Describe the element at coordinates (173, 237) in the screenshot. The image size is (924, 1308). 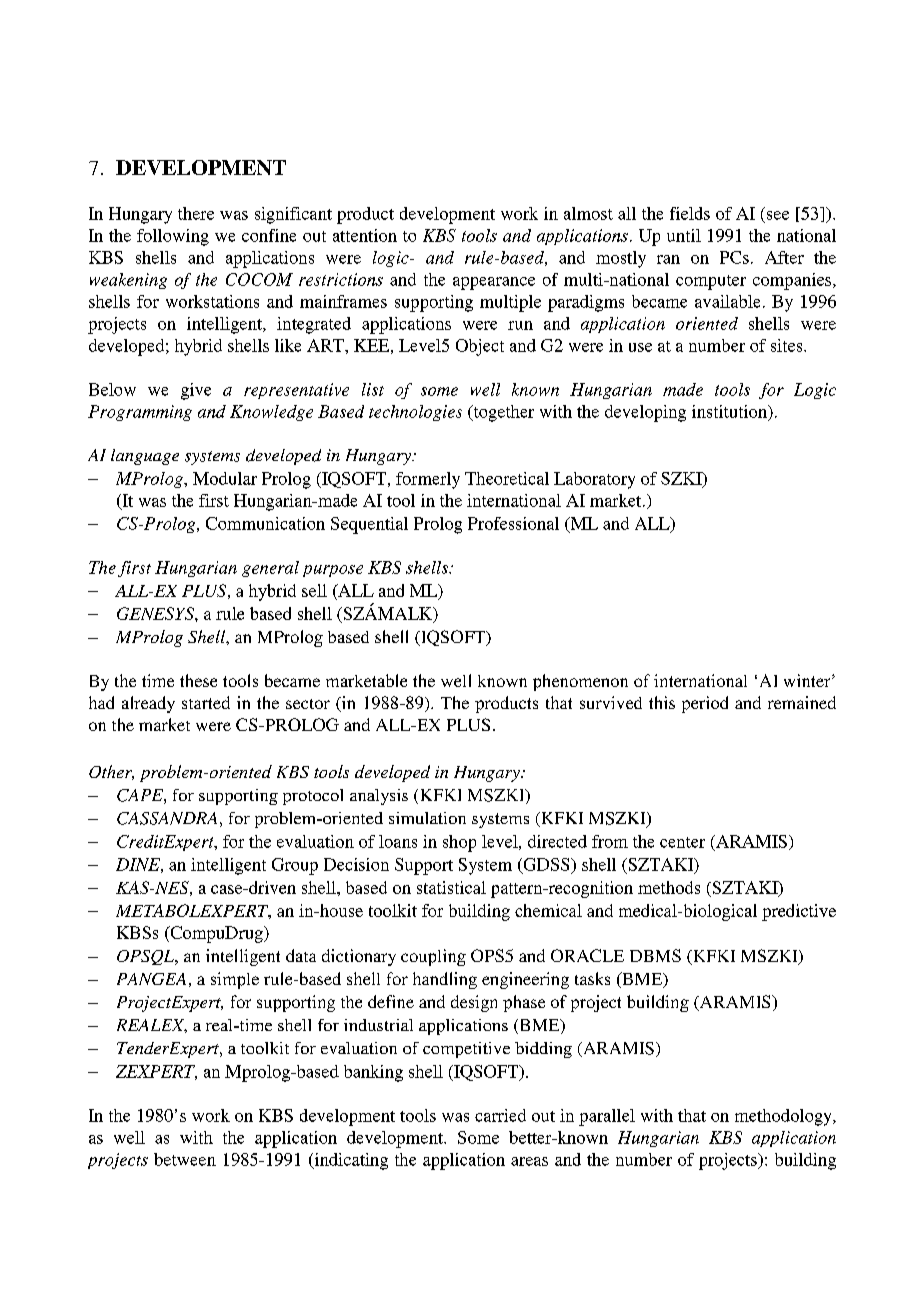
I see `following` at that location.
